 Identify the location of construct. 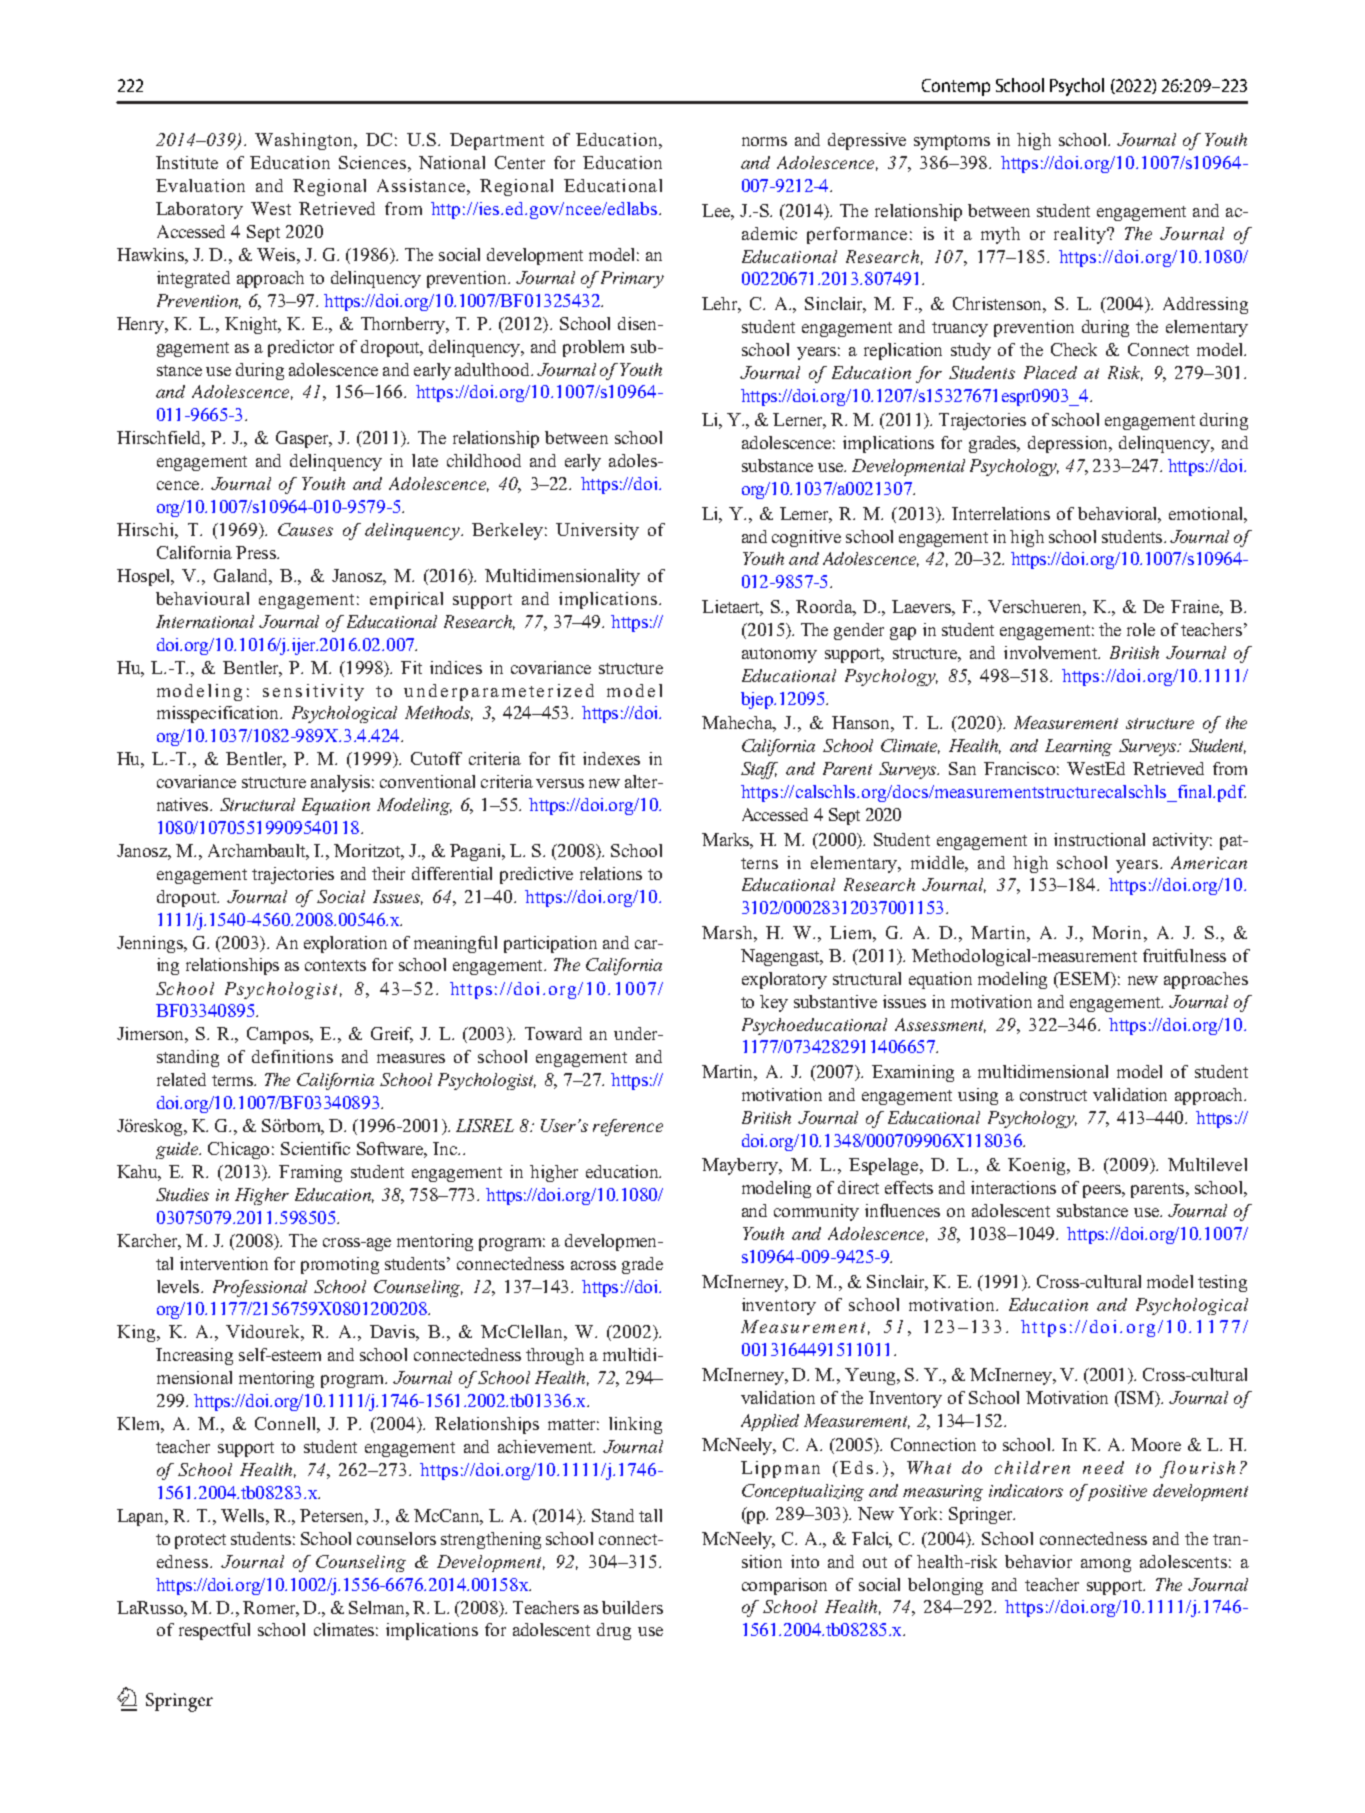
(1053, 1095).
